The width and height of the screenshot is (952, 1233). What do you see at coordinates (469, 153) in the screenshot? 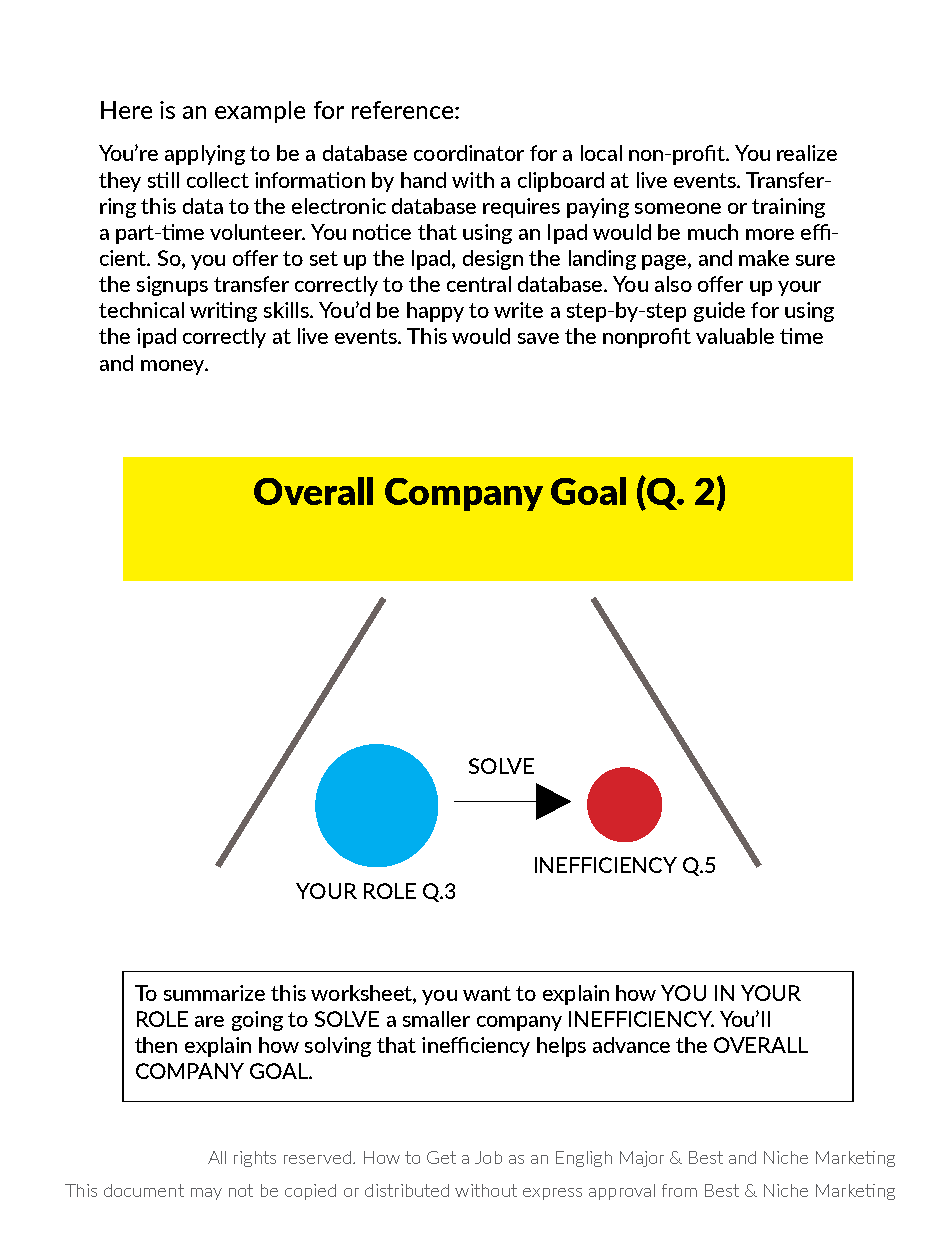
I see `coordinator` at bounding box center [469, 153].
